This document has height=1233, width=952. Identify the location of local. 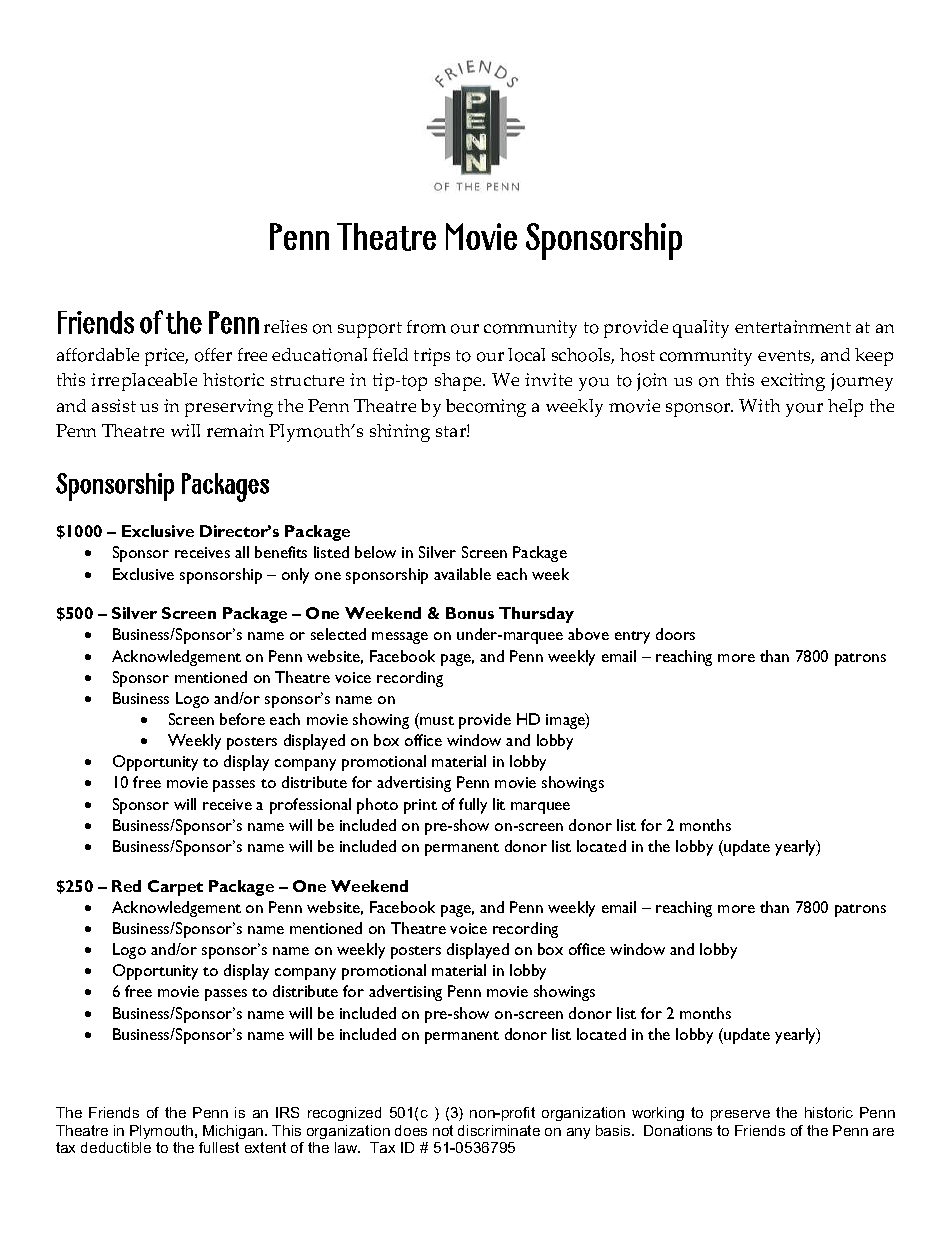
(526, 355).
